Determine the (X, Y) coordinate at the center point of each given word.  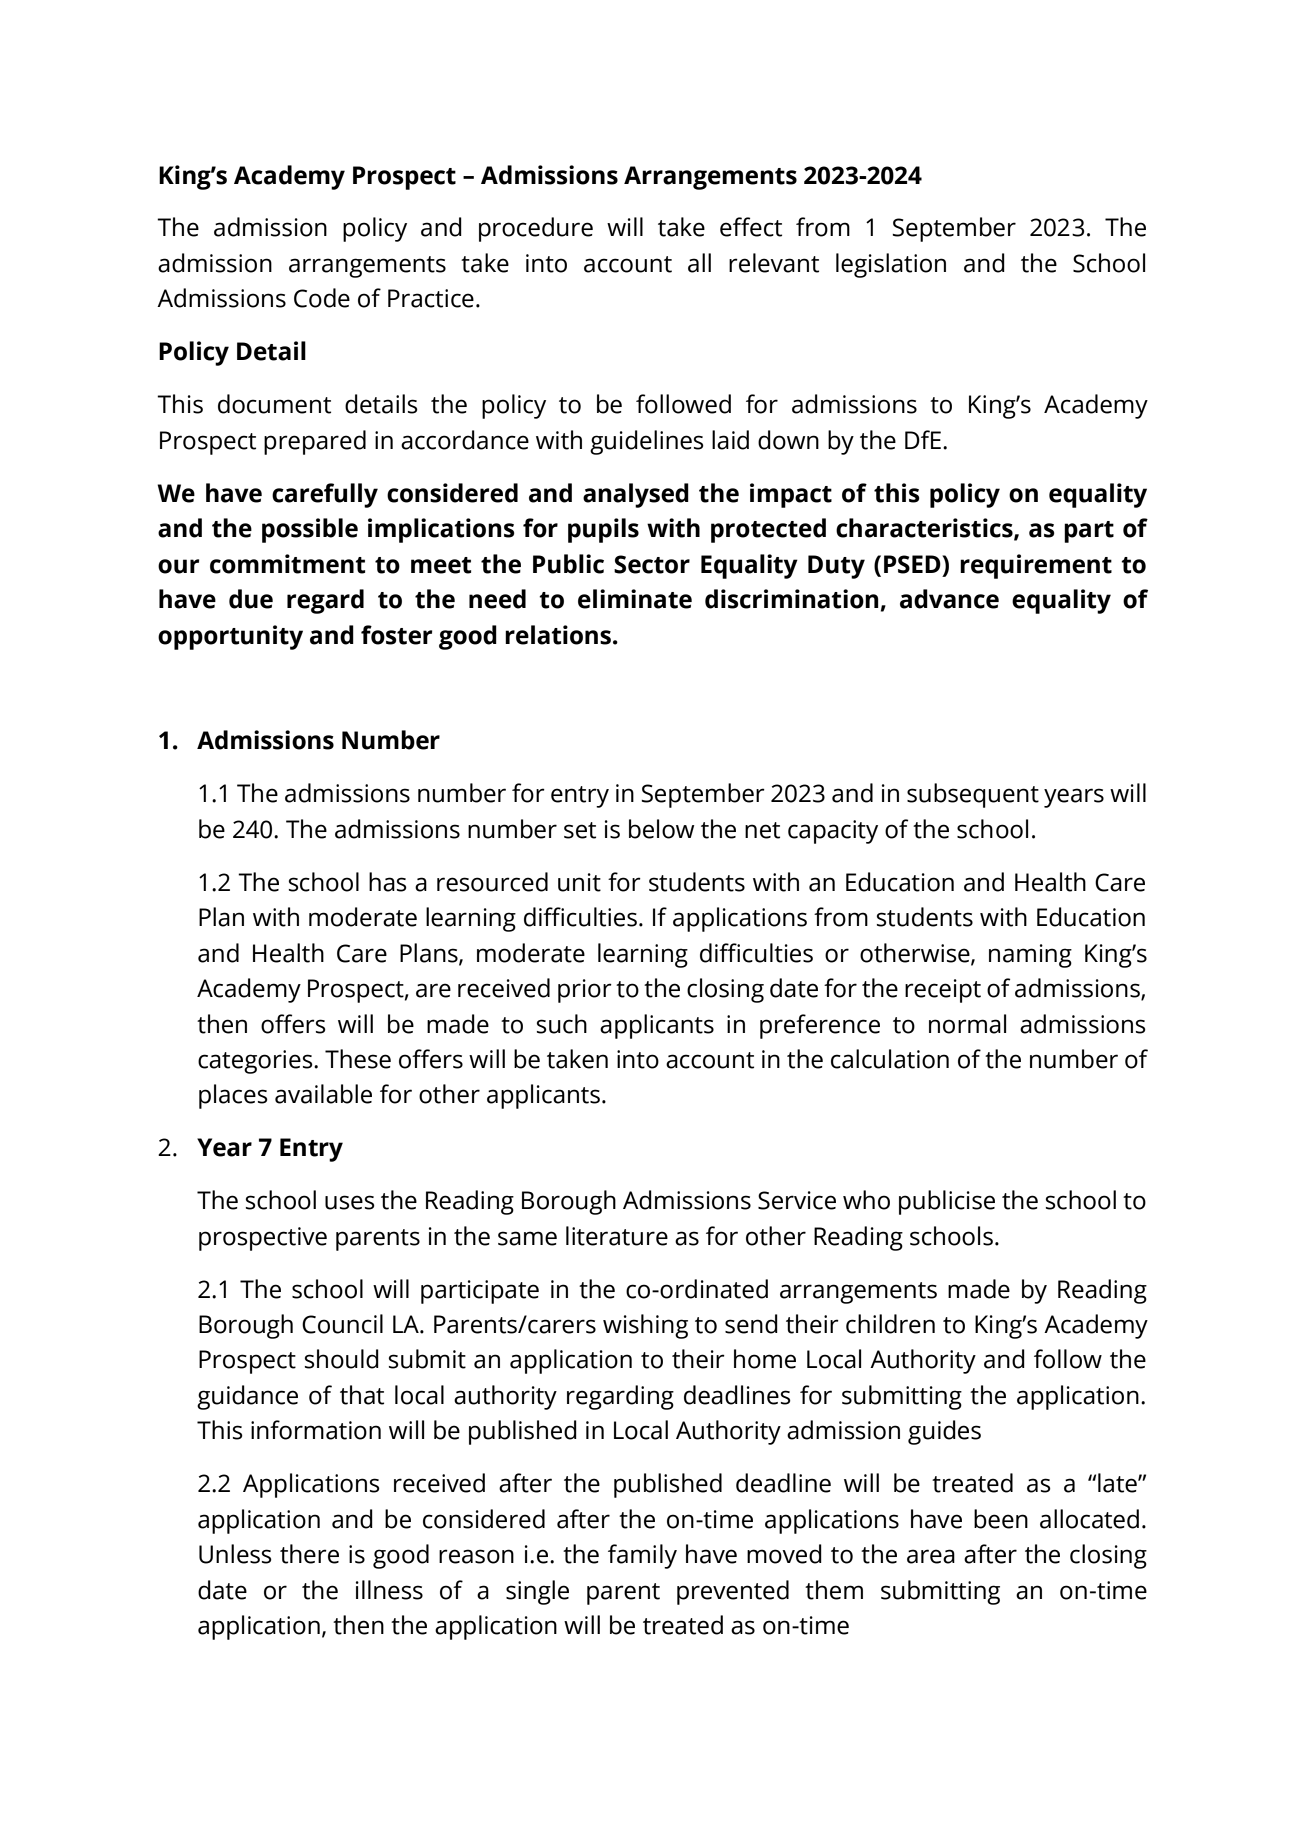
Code (322, 298)
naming (1030, 956)
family (642, 1556)
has (388, 882)
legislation (891, 265)
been (1001, 1519)
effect (751, 227)
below (662, 829)
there (309, 1554)
